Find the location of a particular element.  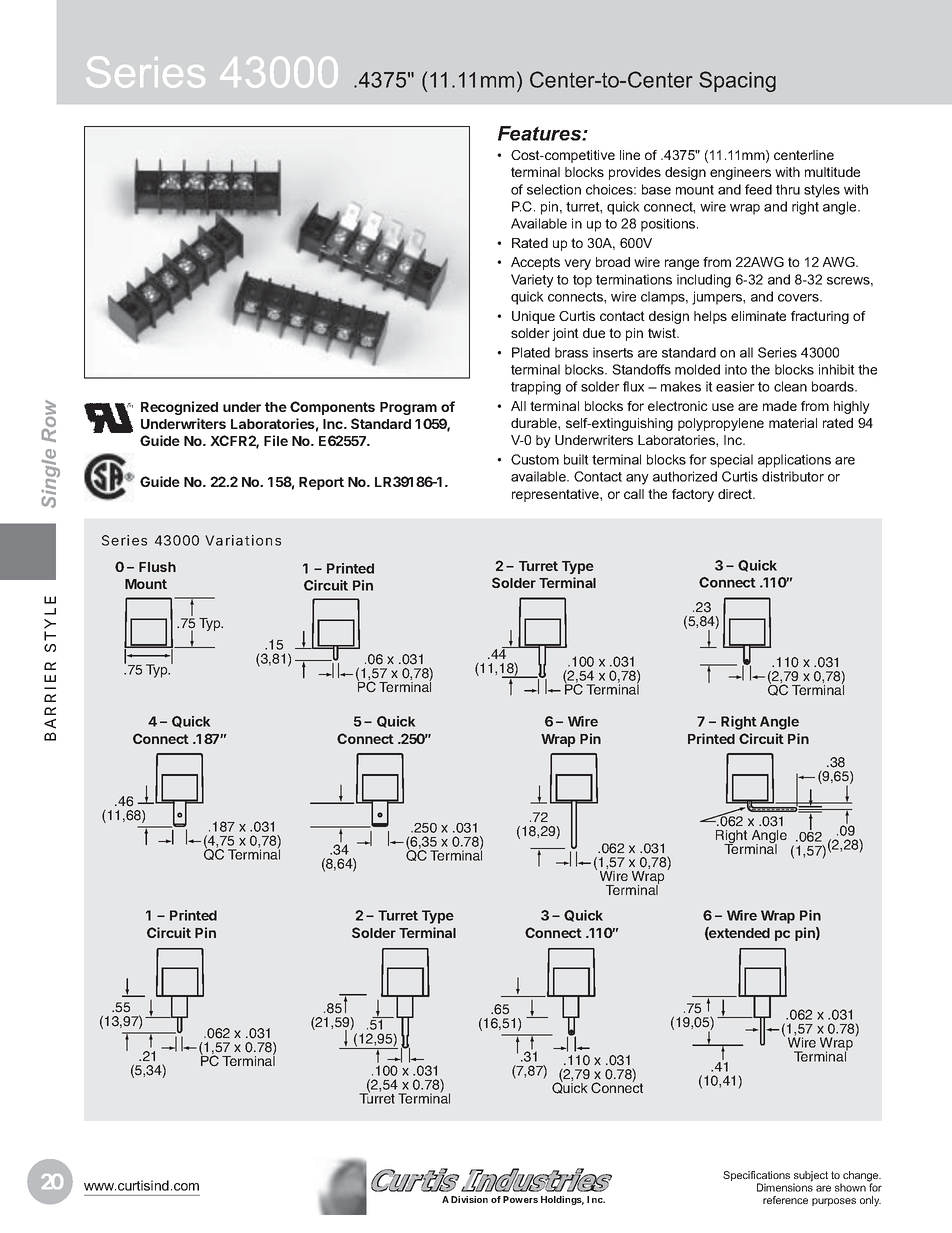

Dimensions is located at coordinates (785, 1187).
